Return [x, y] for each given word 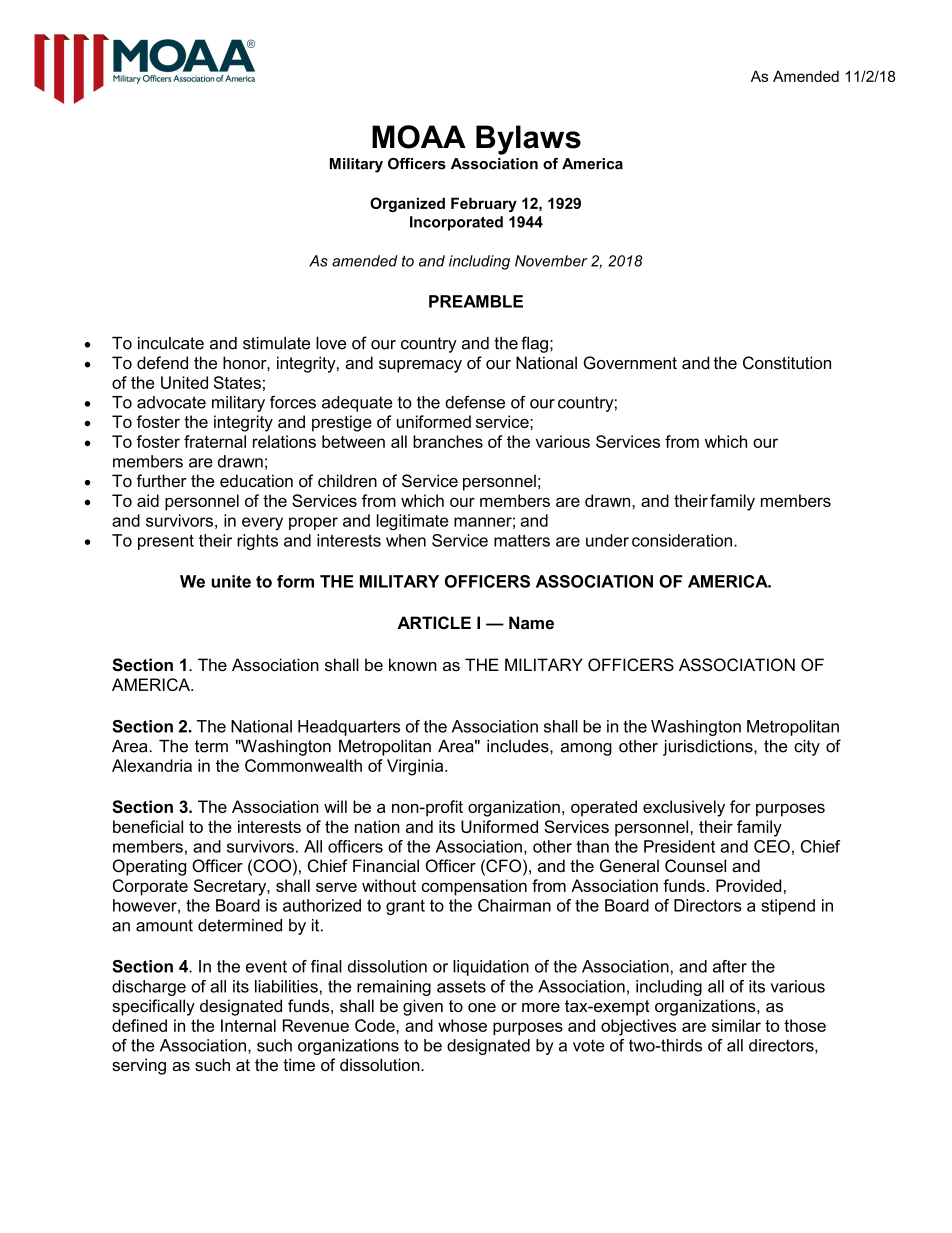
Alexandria [152, 765]
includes [519, 746]
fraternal [215, 441]
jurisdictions [709, 748]
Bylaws [528, 140]
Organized [407, 204]
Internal [248, 1025]
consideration [683, 540]
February [484, 204]
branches [448, 441]
